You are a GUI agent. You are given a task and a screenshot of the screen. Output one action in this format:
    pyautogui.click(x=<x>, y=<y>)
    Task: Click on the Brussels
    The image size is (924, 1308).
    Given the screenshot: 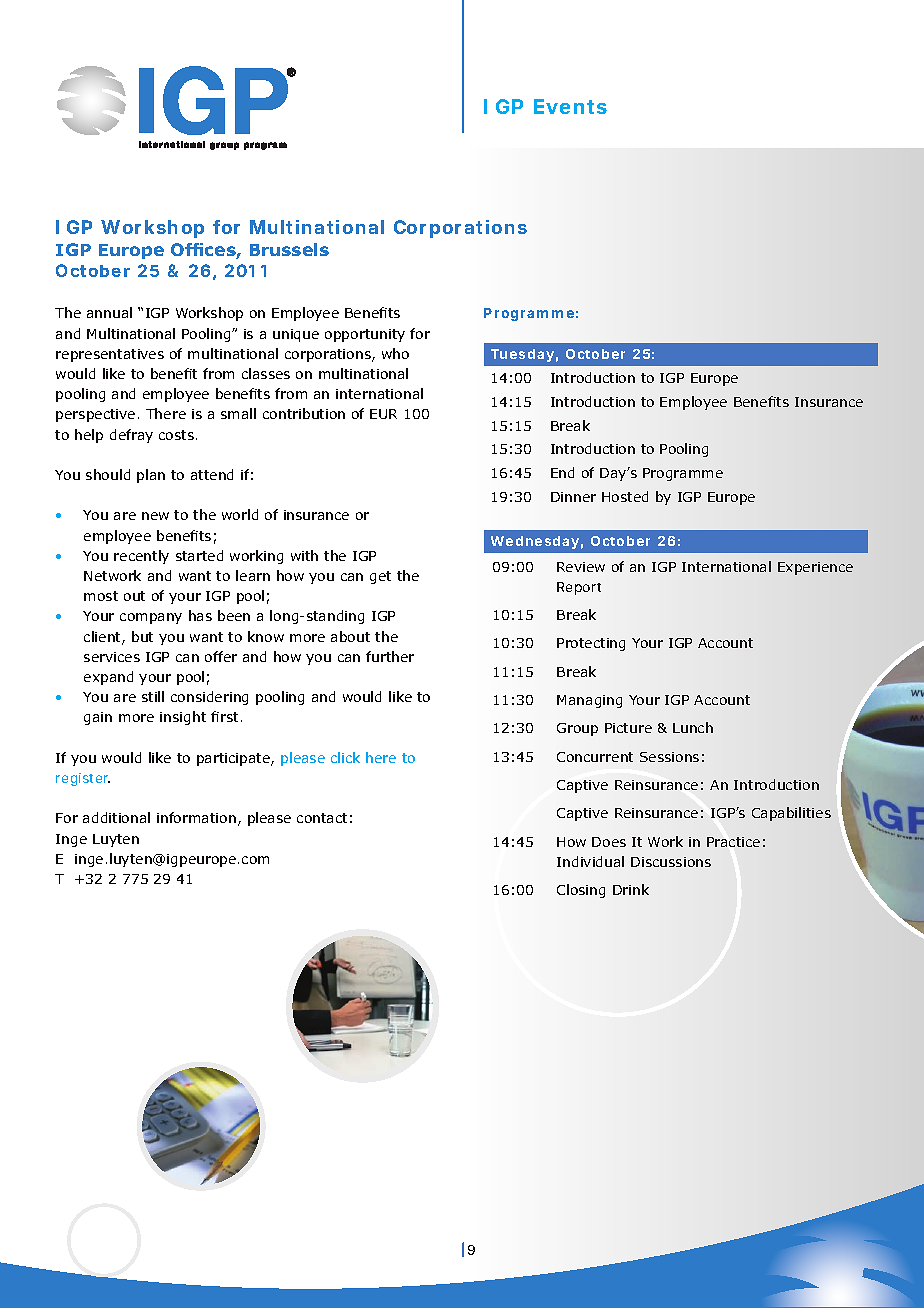 What is the action you would take?
    pyautogui.click(x=289, y=249)
